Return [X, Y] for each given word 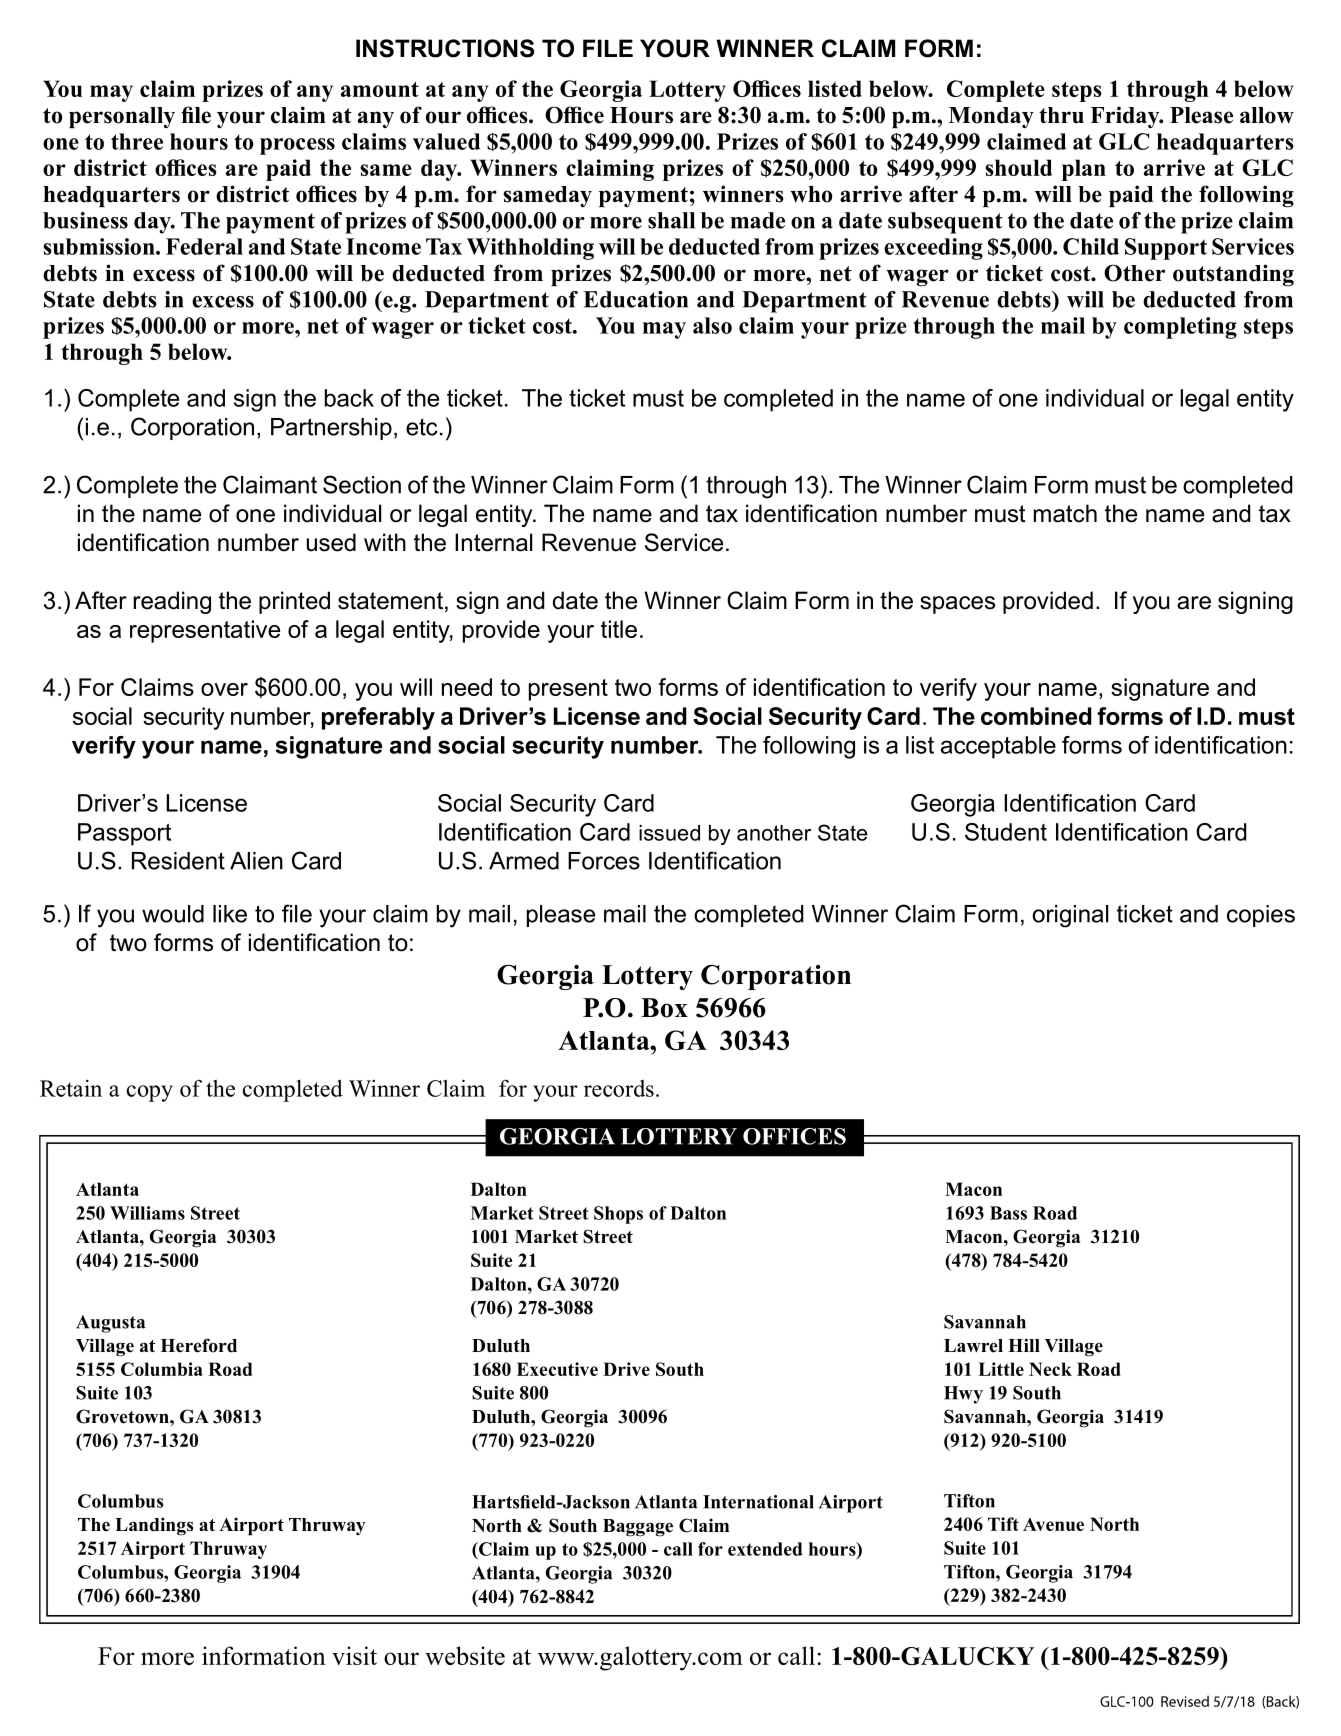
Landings [154, 1526]
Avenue [1053, 1524]
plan [1084, 170]
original [1070, 916]
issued [669, 833]
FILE [608, 48]
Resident [178, 861]
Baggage [638, 1528]
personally [122, 117]
